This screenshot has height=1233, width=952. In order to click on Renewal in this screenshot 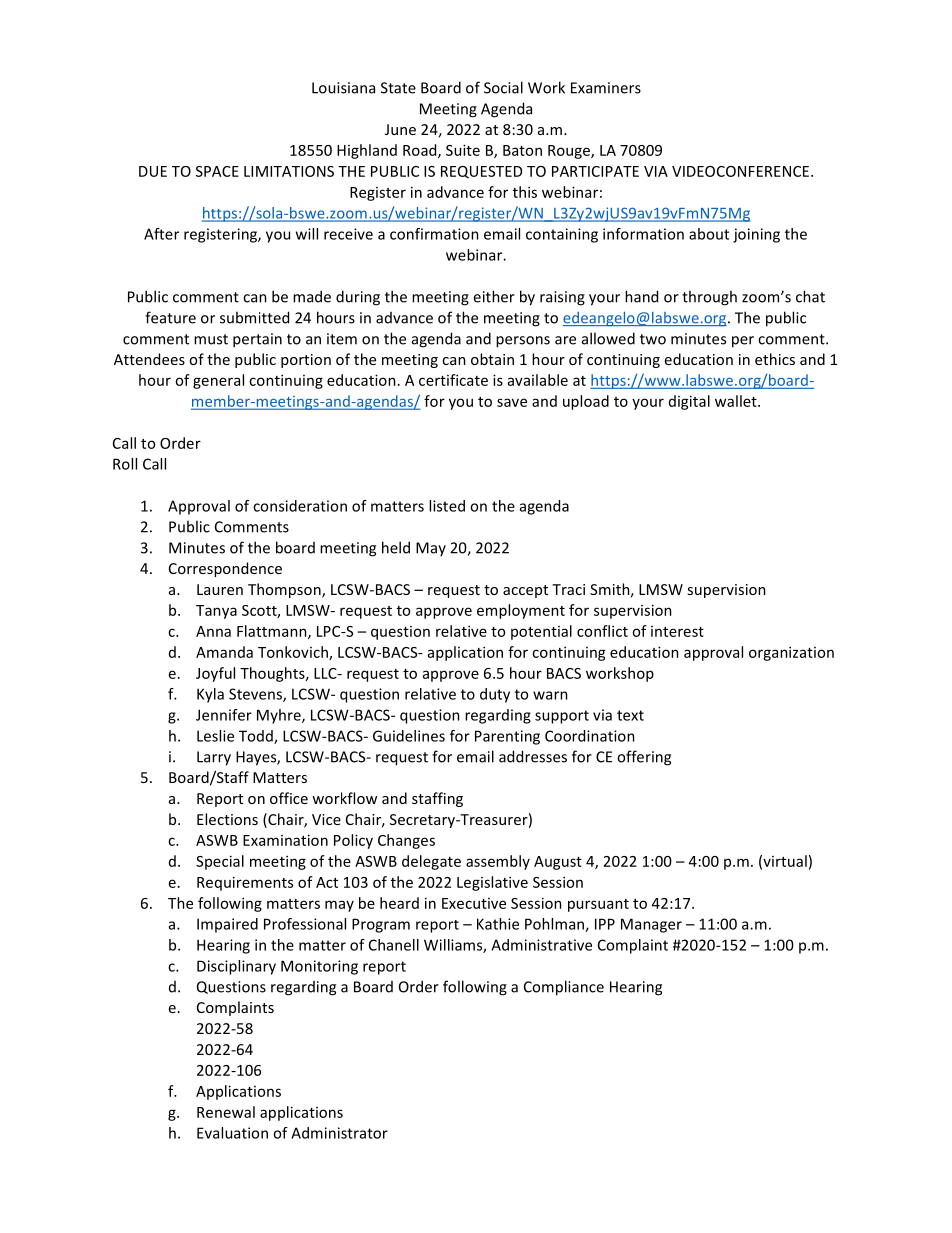, I will do `click(226, 1112)`.
